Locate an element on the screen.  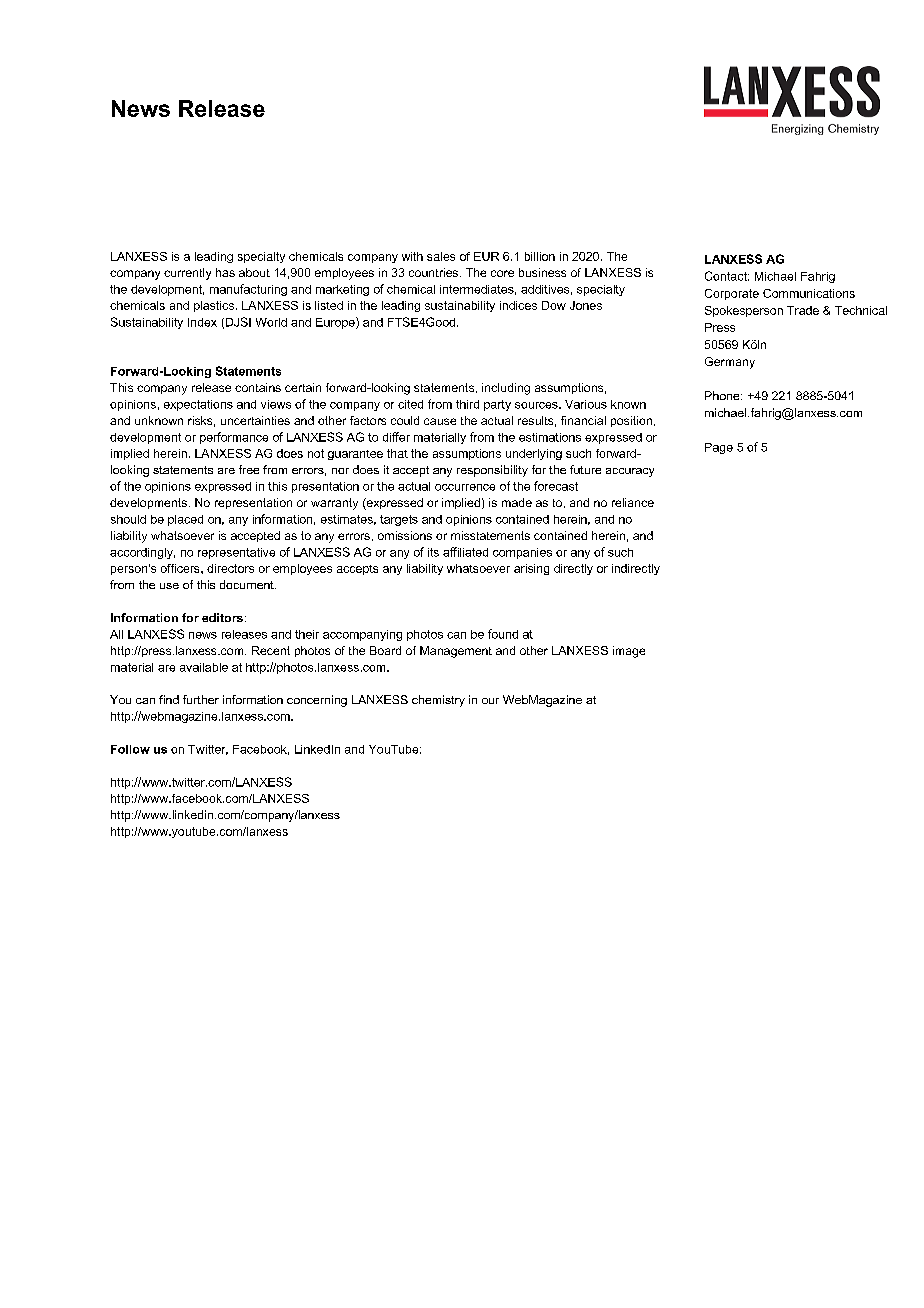
Phone is located at coordinates (723, 395).
